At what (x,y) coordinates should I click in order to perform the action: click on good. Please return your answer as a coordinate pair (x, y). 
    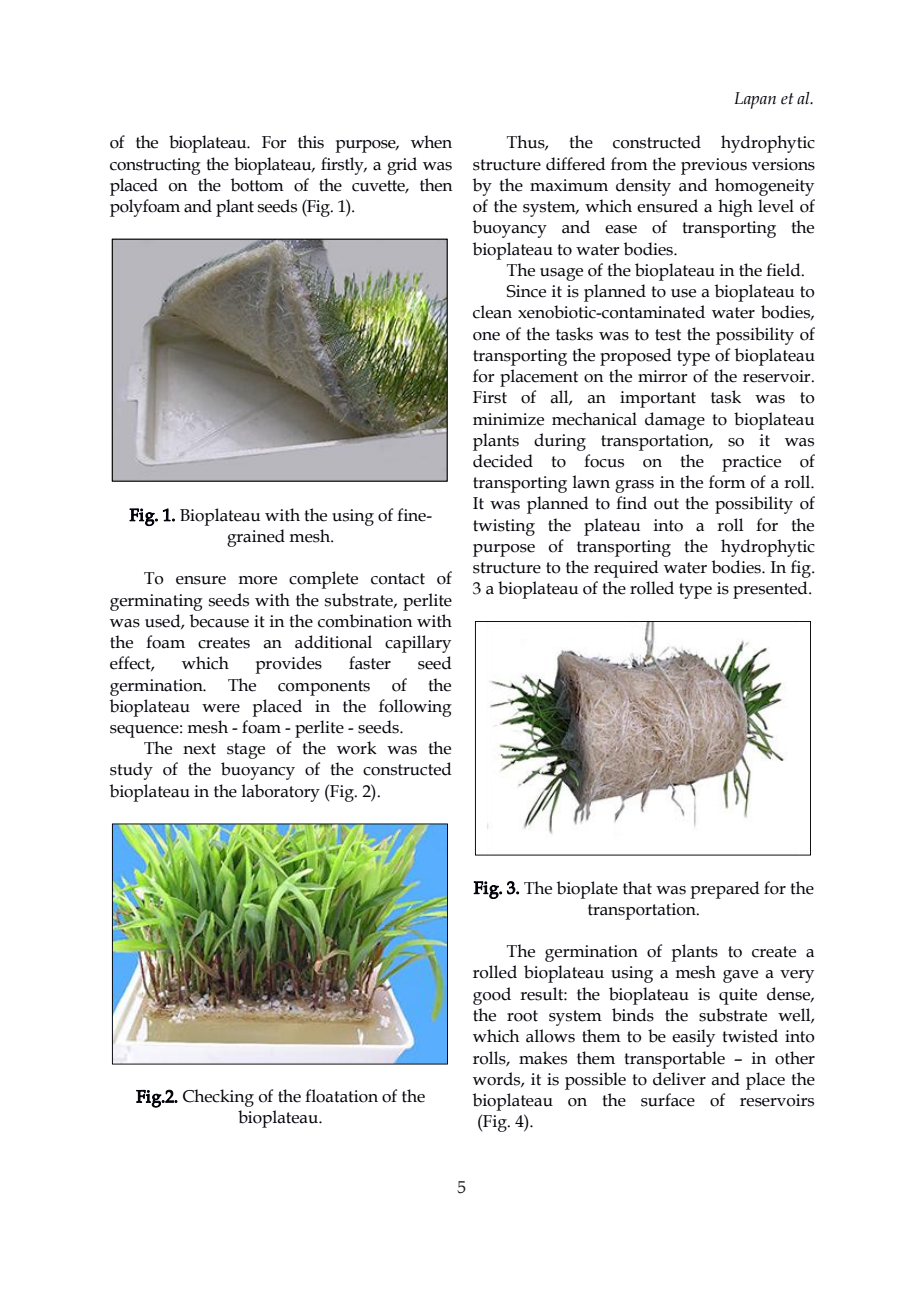
    Looking at the image, I should click on (492, 996).
